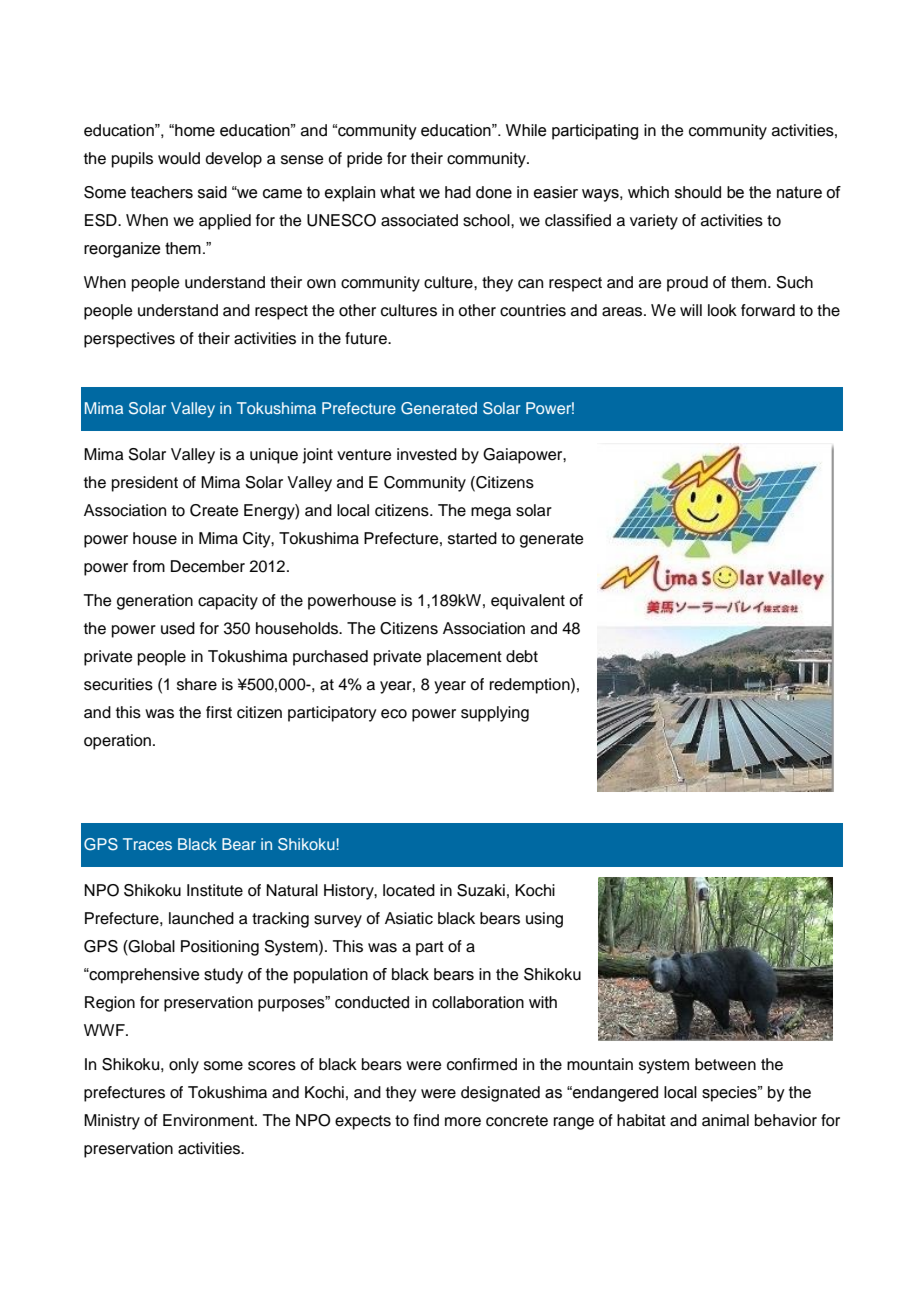  What do you see at coordinates (698, 192) in the document?
I see `should` at bounding box center [698, 192].
